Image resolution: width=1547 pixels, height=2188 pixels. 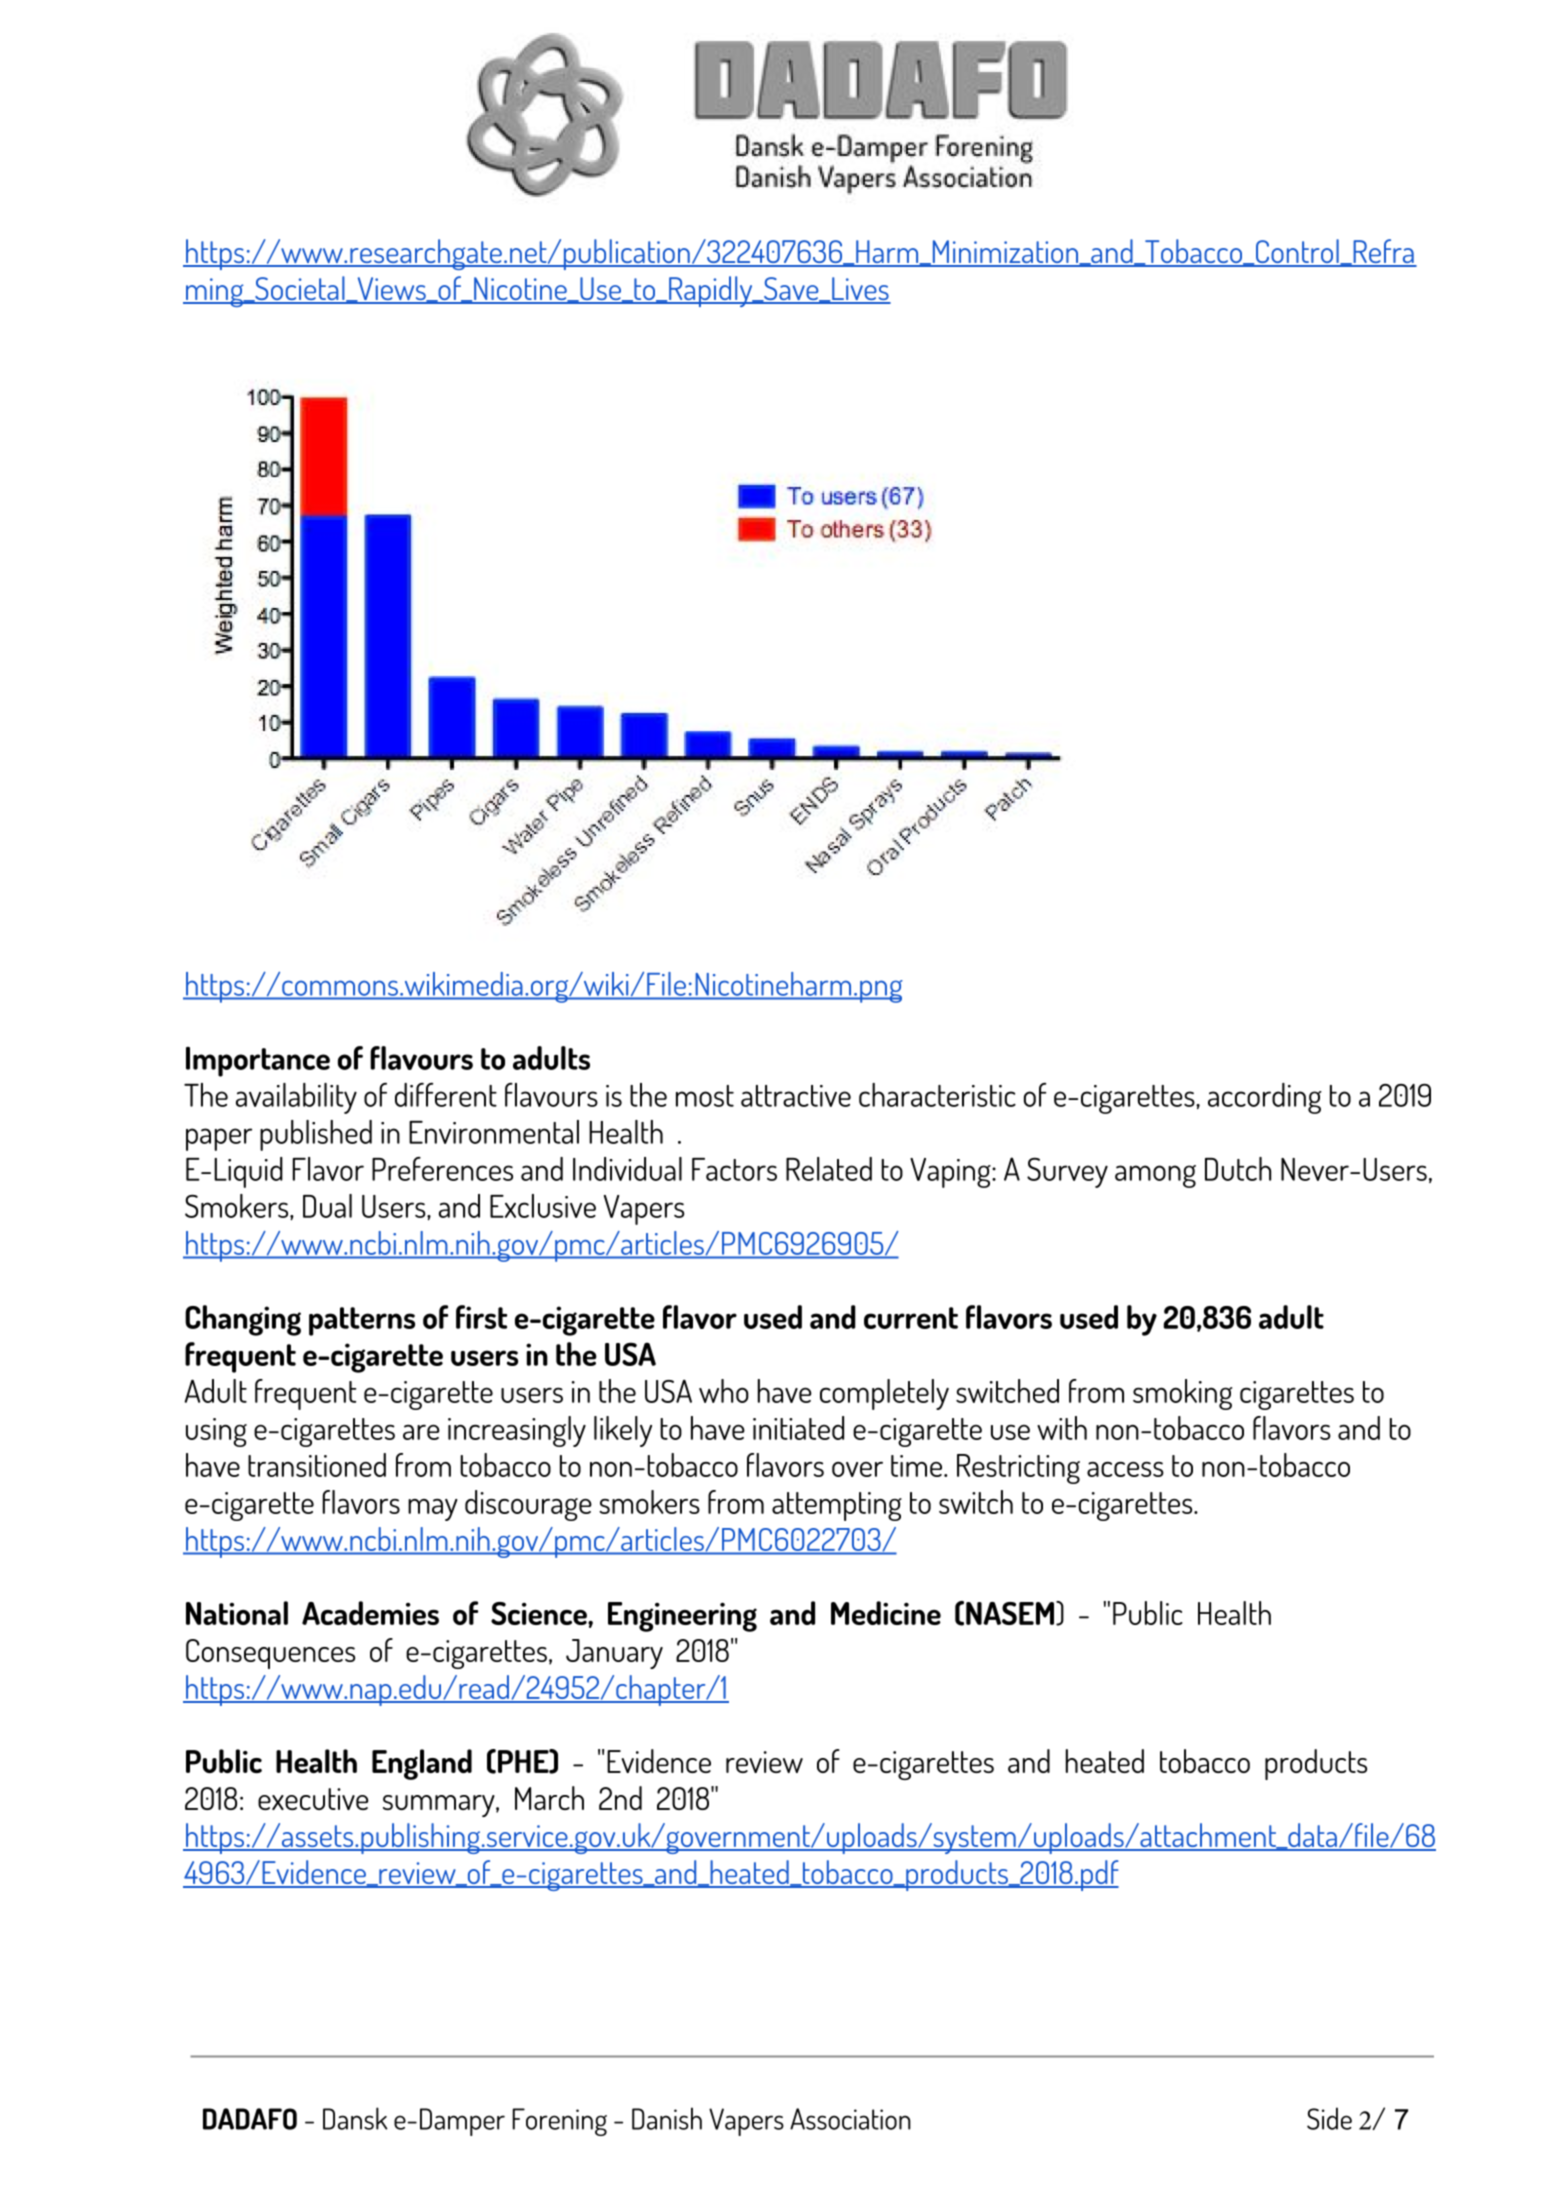 I want to click on executive, so click(x=313, y=1799).
